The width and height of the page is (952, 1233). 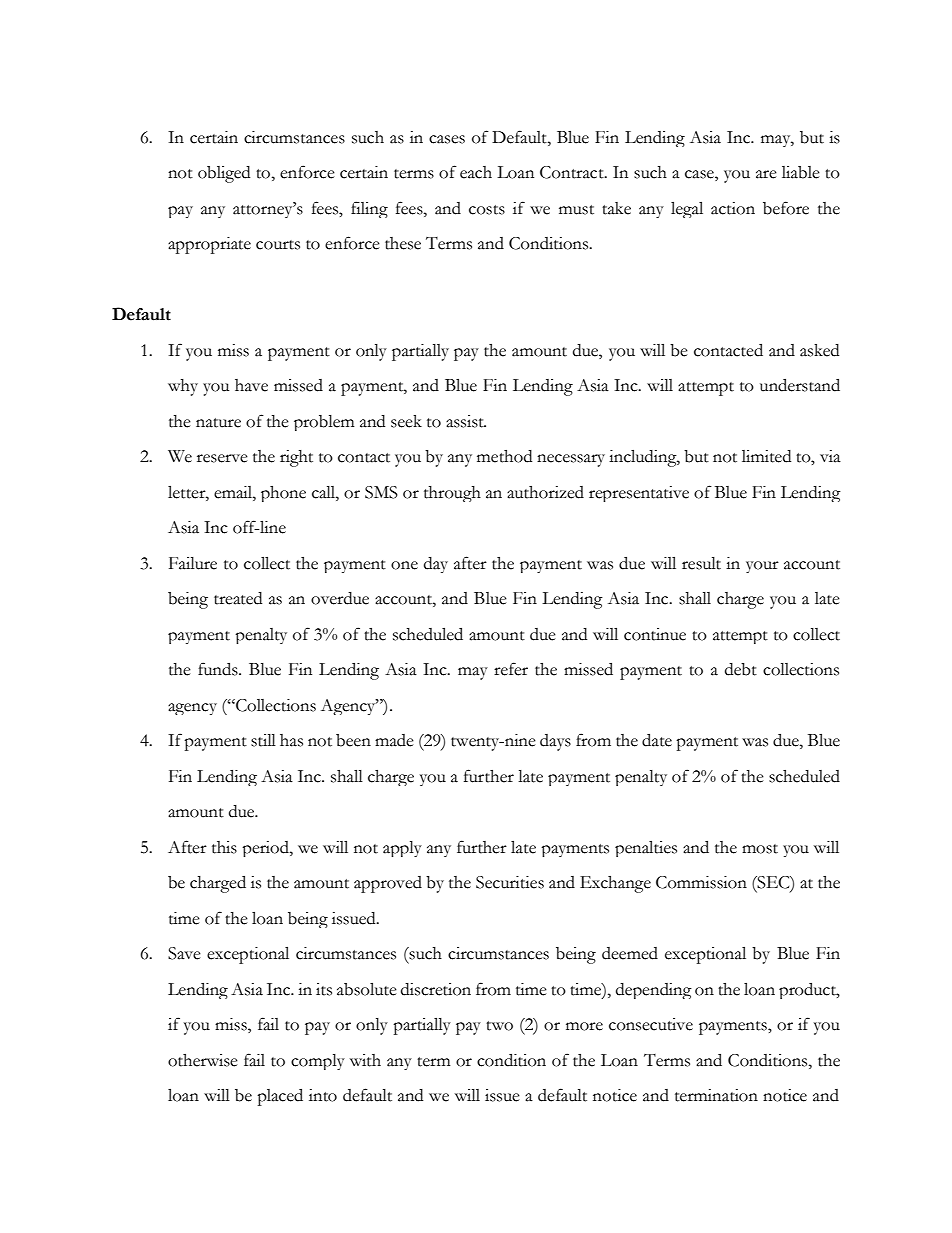 I want to click on two, so click(x=499, y=1026).
